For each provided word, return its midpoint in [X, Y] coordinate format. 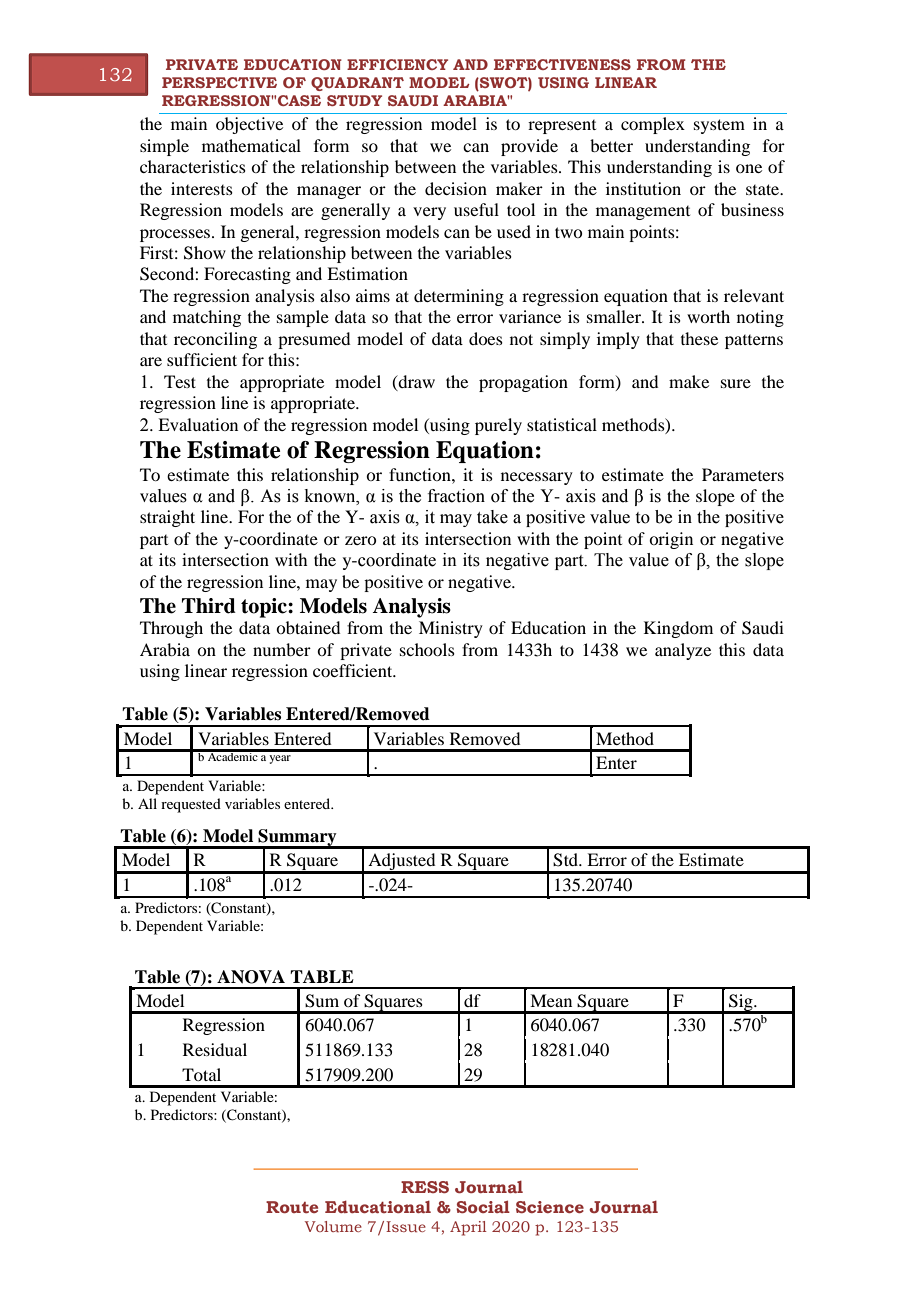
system [719, 126]
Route [292, 1207]
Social [483, 1206]
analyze [683, 651]
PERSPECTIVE [219, 82]
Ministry [451, 629]
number [282, 649]
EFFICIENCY [397, 64]
